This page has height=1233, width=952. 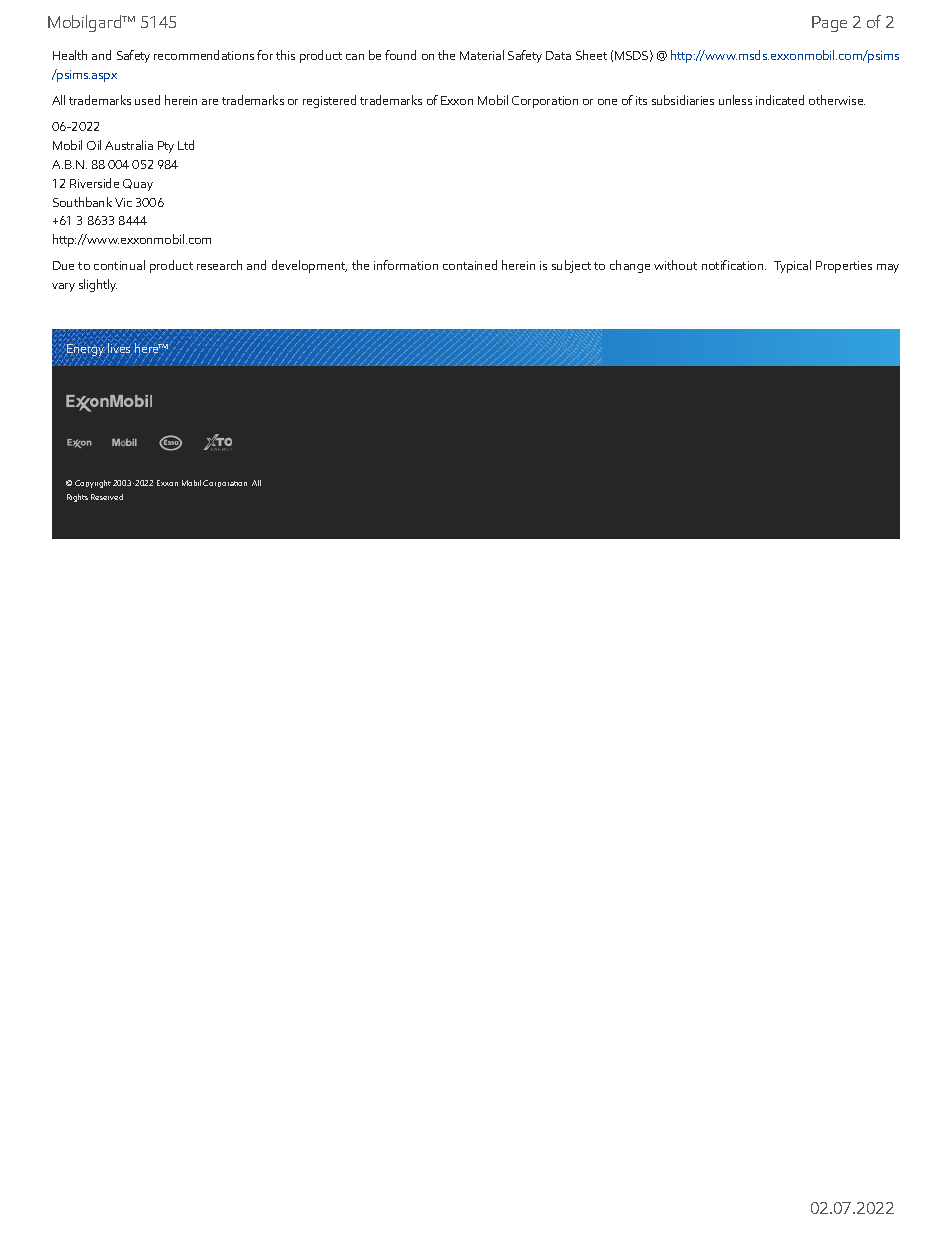 What do you see at coordinates (77, 498) in the page?
I see `Rights` at bounding box center [77, 498].
